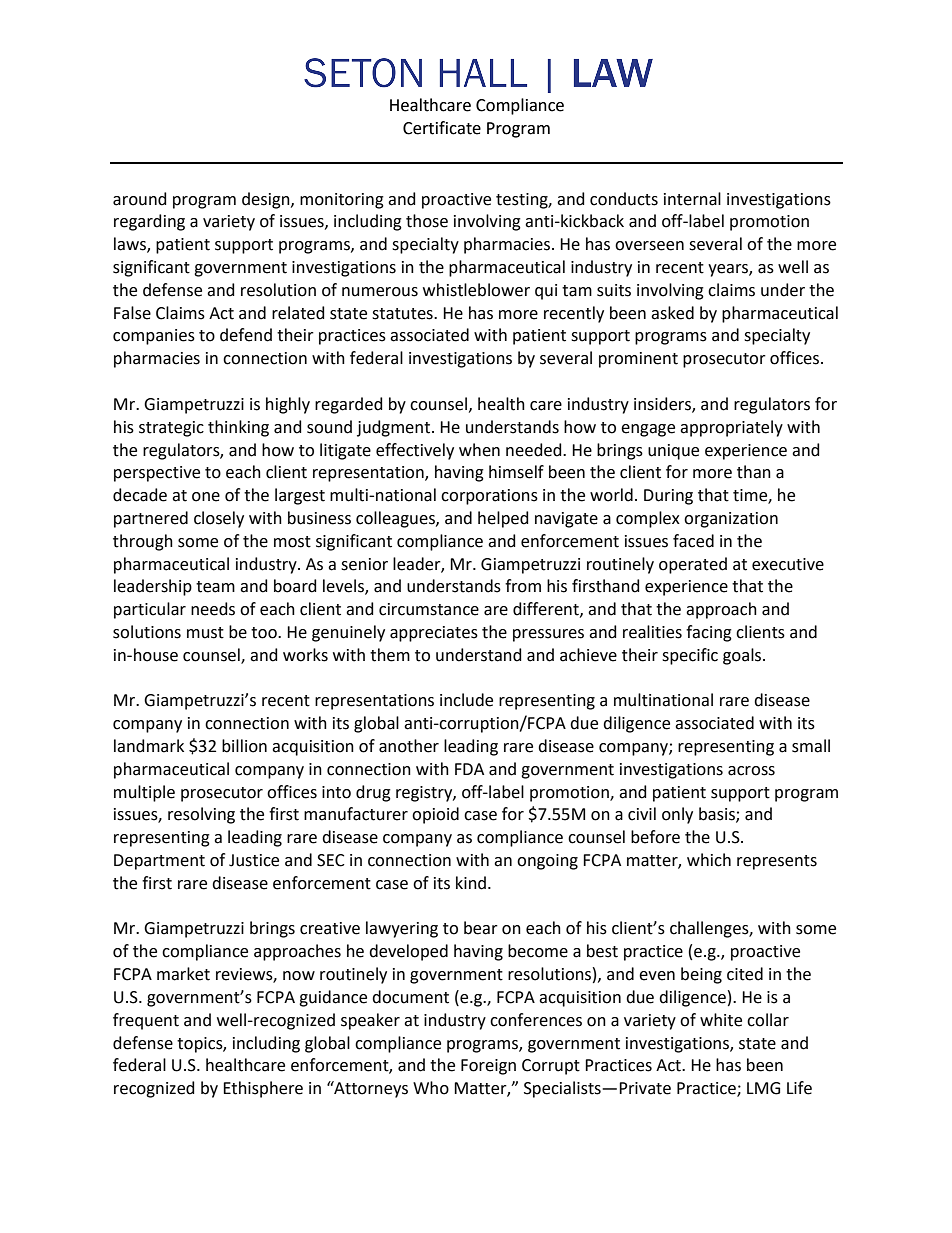  What do you see at coordinates (238, 428) in the screenshot?
I see `thinking` at bounding box center [238, 428].
